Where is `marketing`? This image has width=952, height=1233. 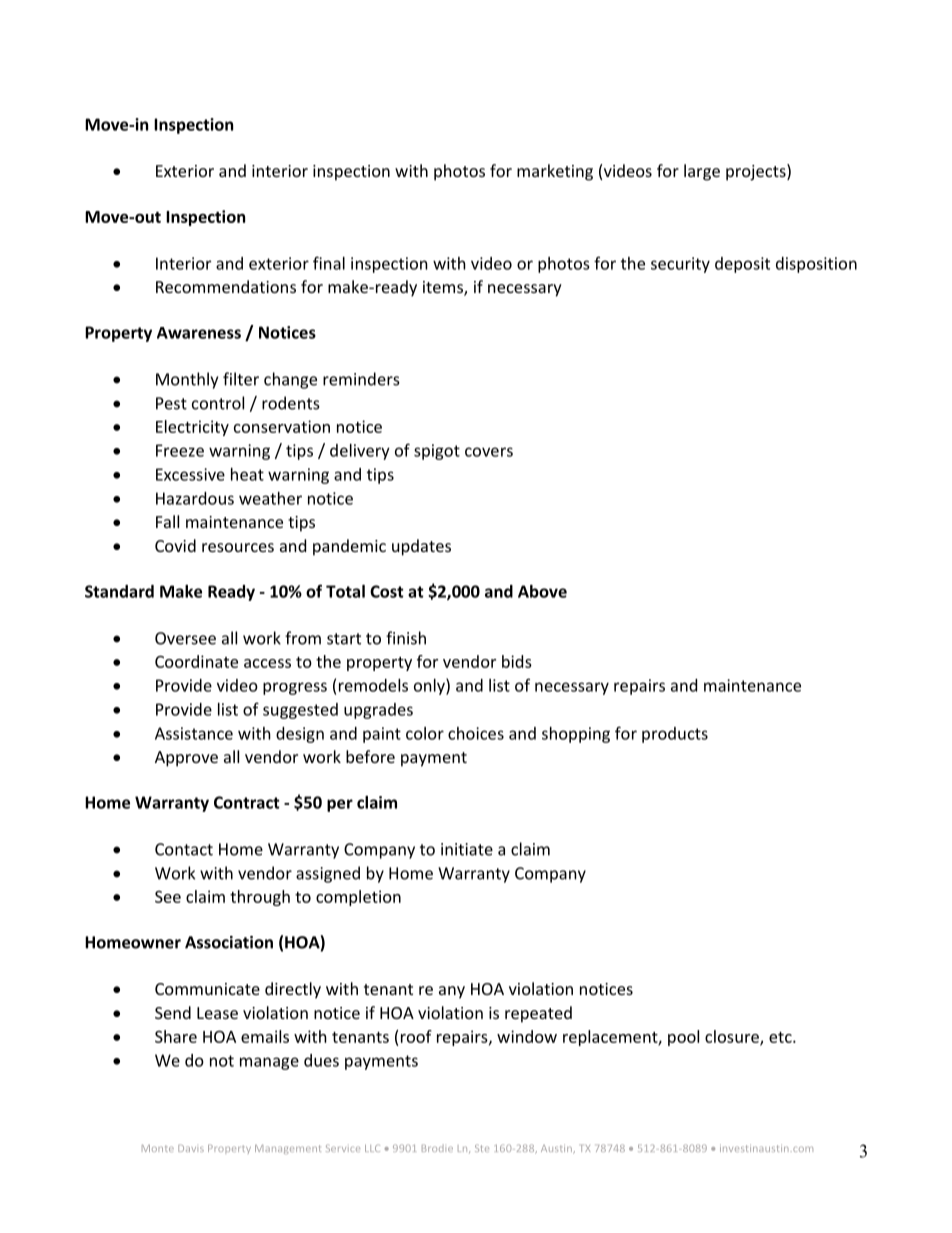
marketing is located at coordinates (555, 172).
